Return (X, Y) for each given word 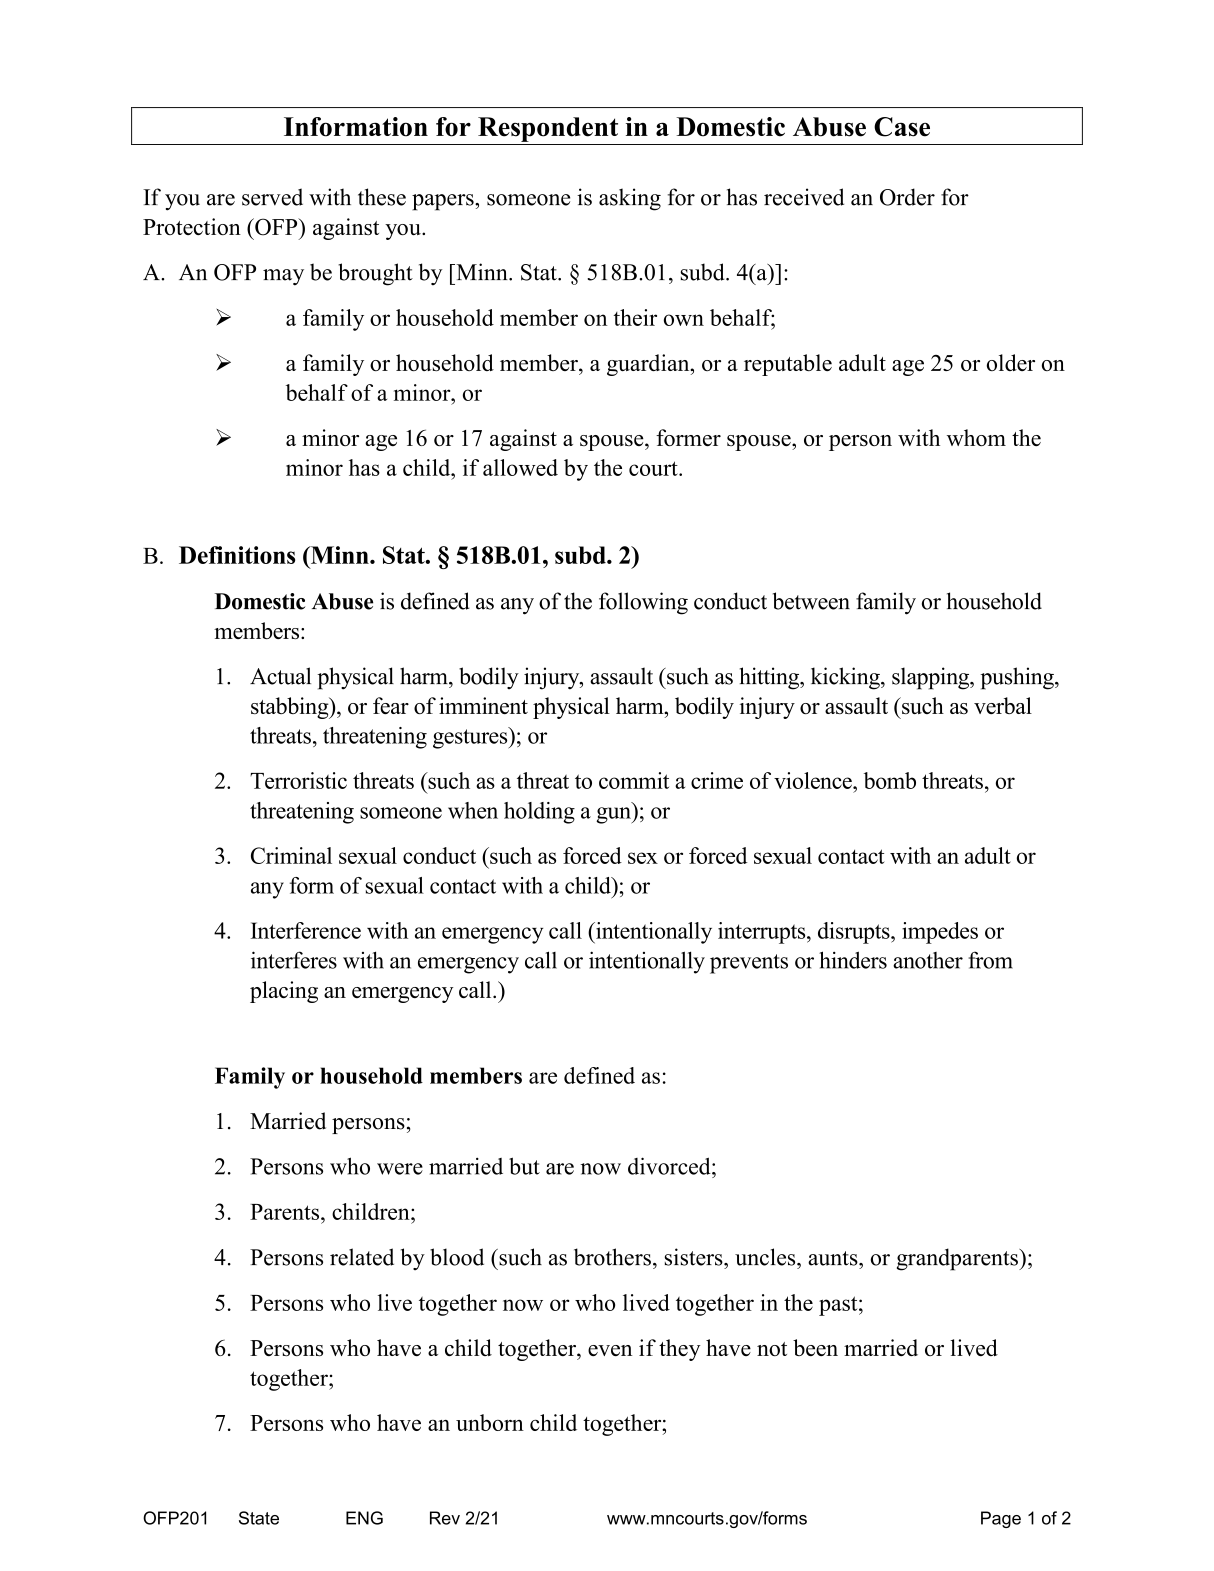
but (524, 1166)
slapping (932, 678)
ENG (364, 1518)
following (643, 603)
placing (284, 992)
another (928, 960)
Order (907, 197)
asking (630, 199)
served (272, 197)
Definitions (237, 555)
